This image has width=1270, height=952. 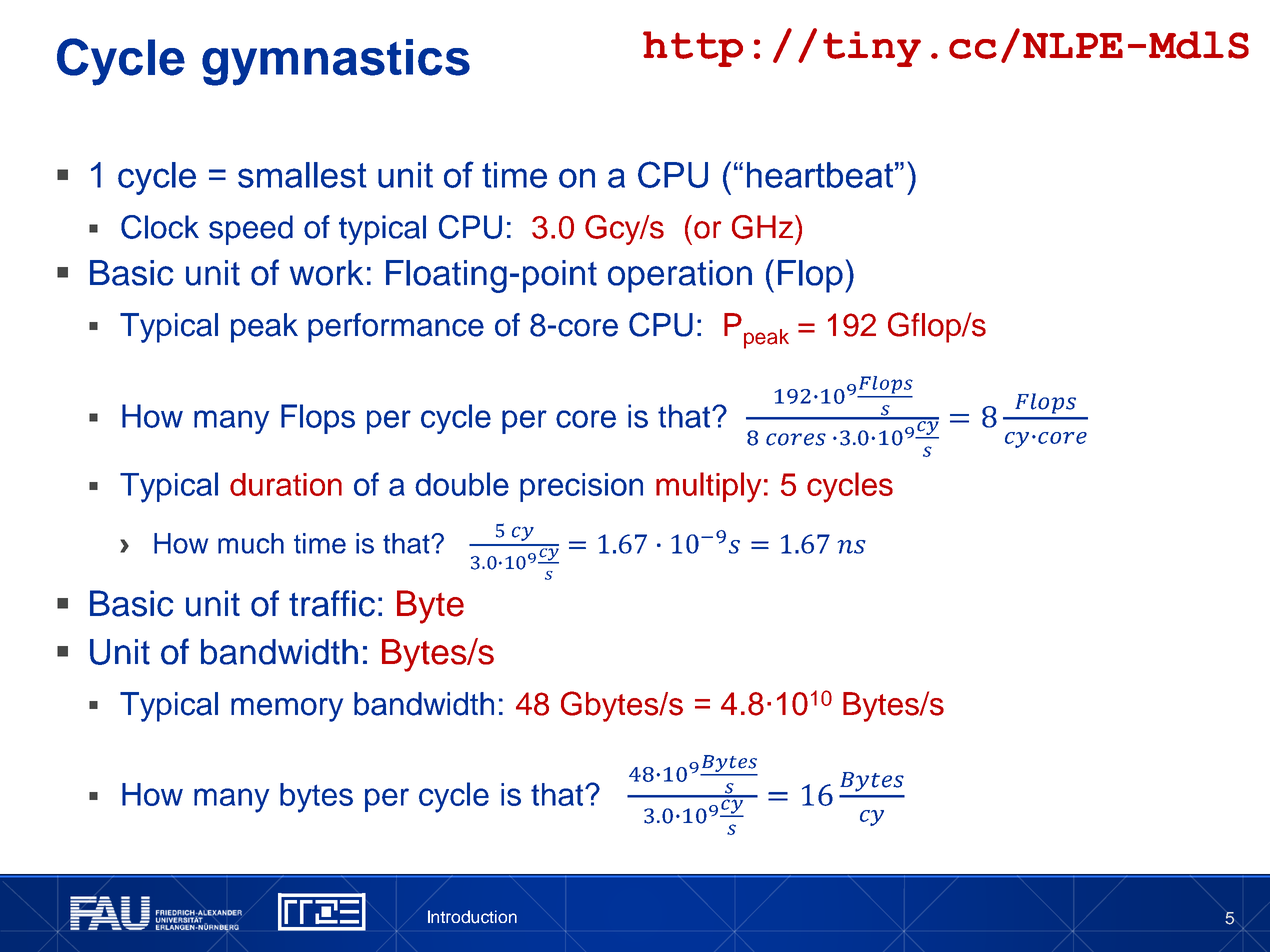 I want to click on precision, so click(x=581, y=487).
